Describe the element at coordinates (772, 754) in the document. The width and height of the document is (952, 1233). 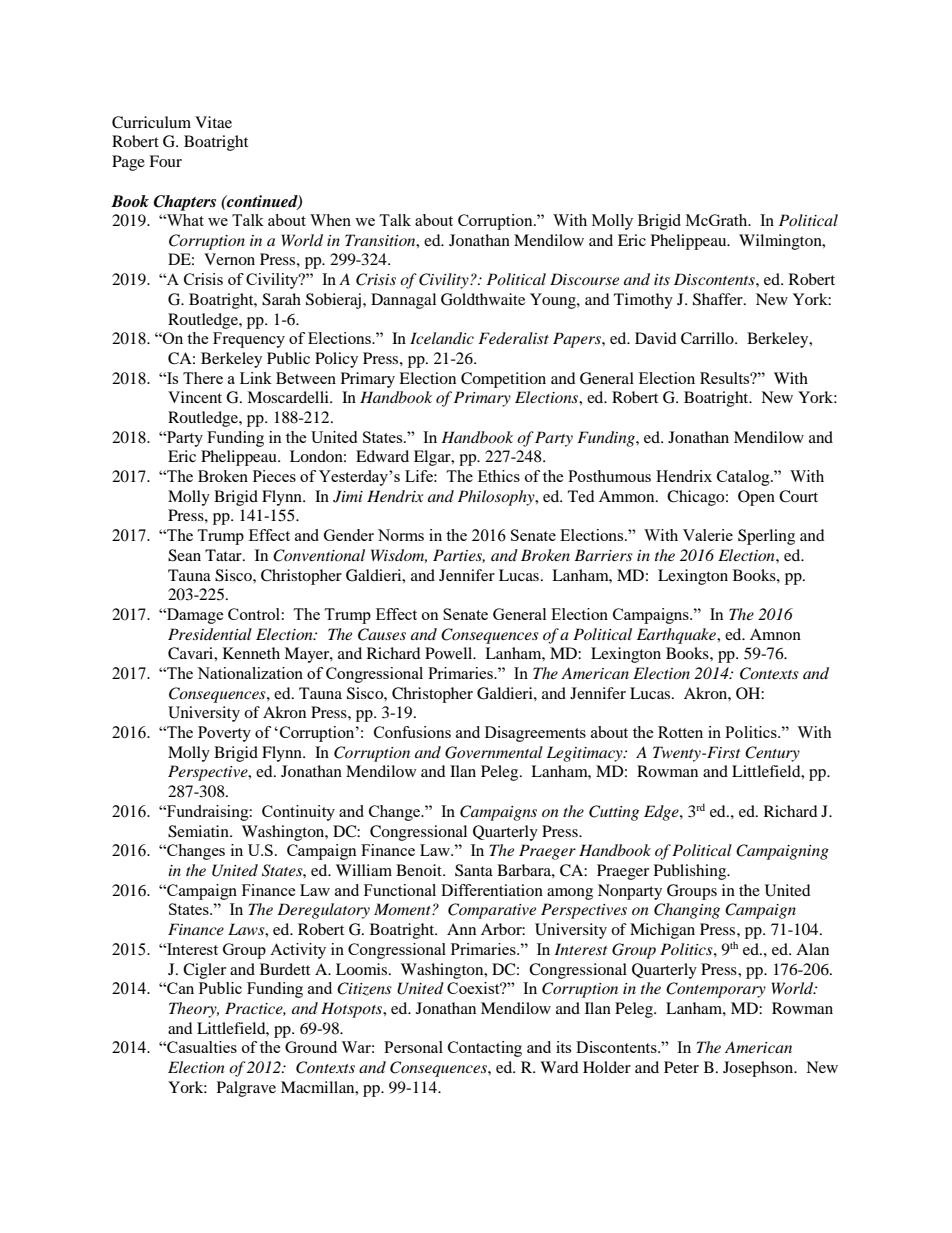
I see `Century` at that location.
